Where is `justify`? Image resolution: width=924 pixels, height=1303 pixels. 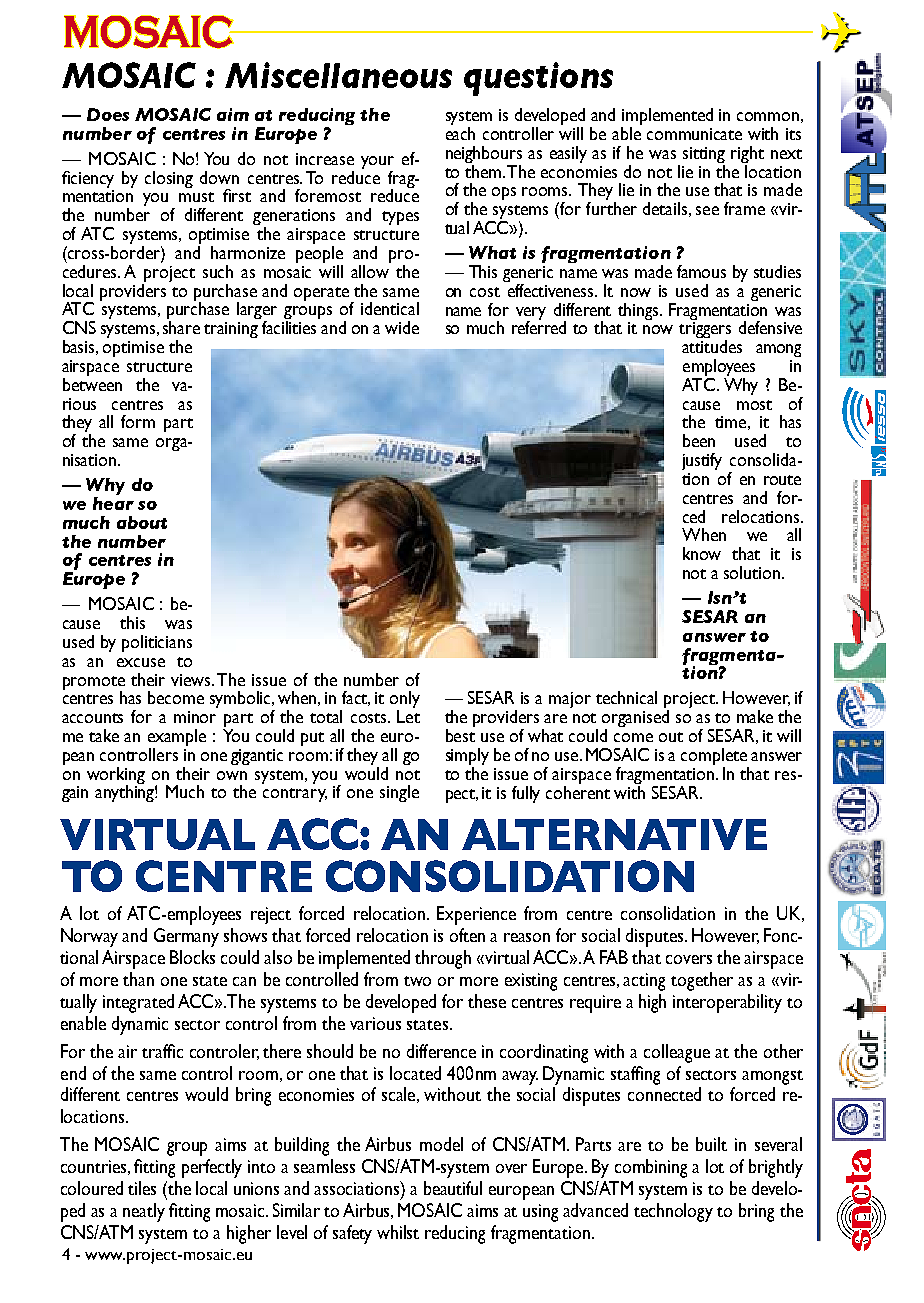 justify is located at coordinates (702, 461).
